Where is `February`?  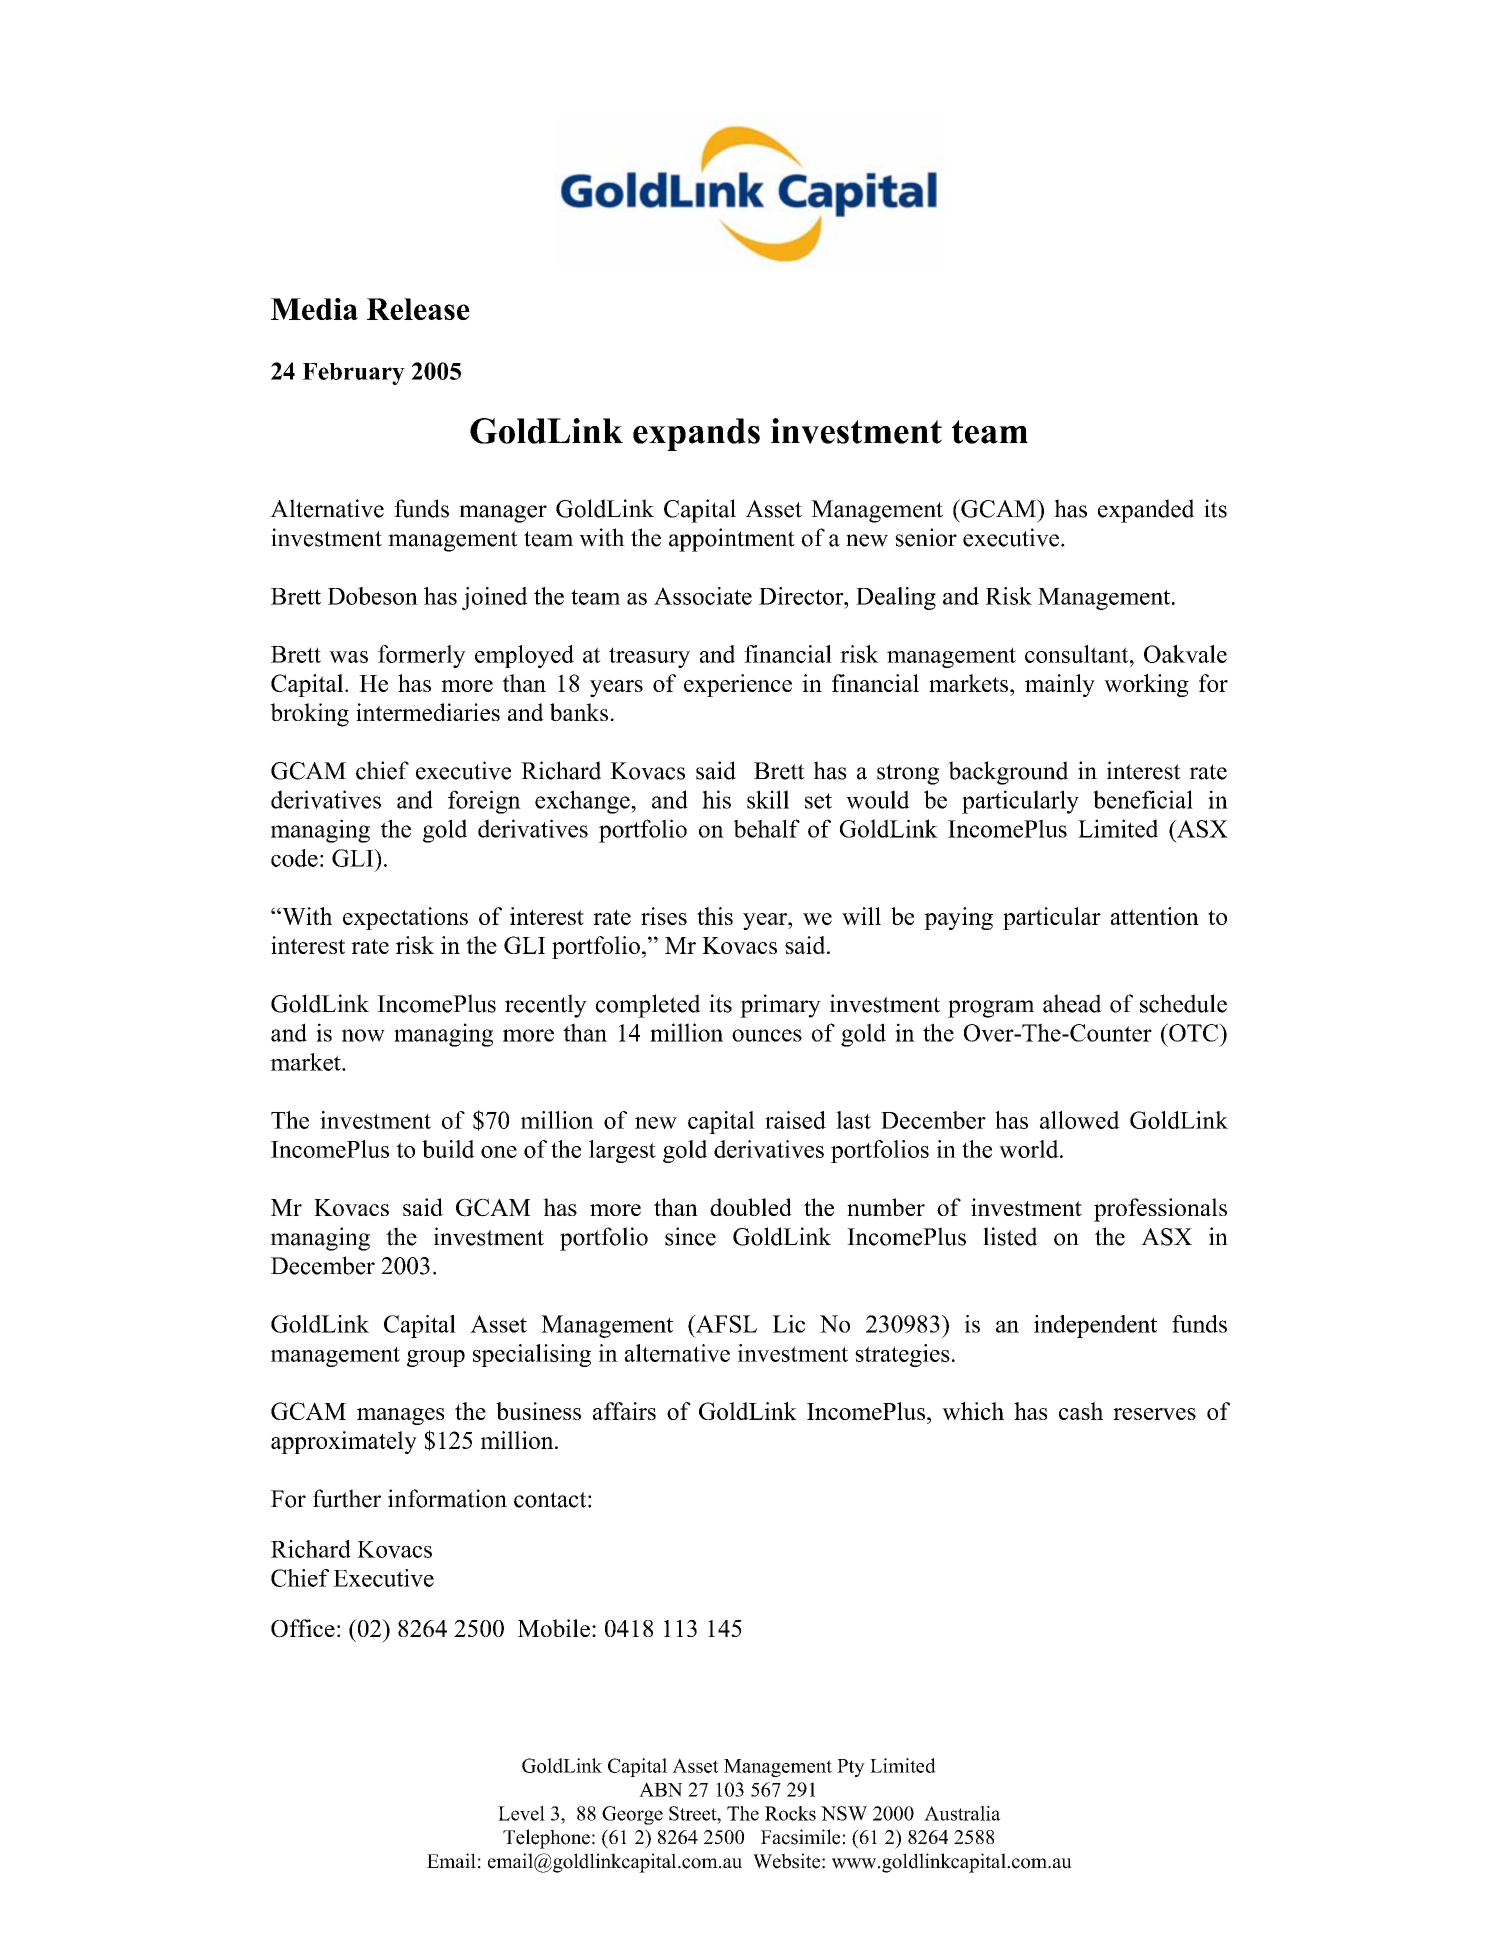
February is located at coordinates (353, 374).
